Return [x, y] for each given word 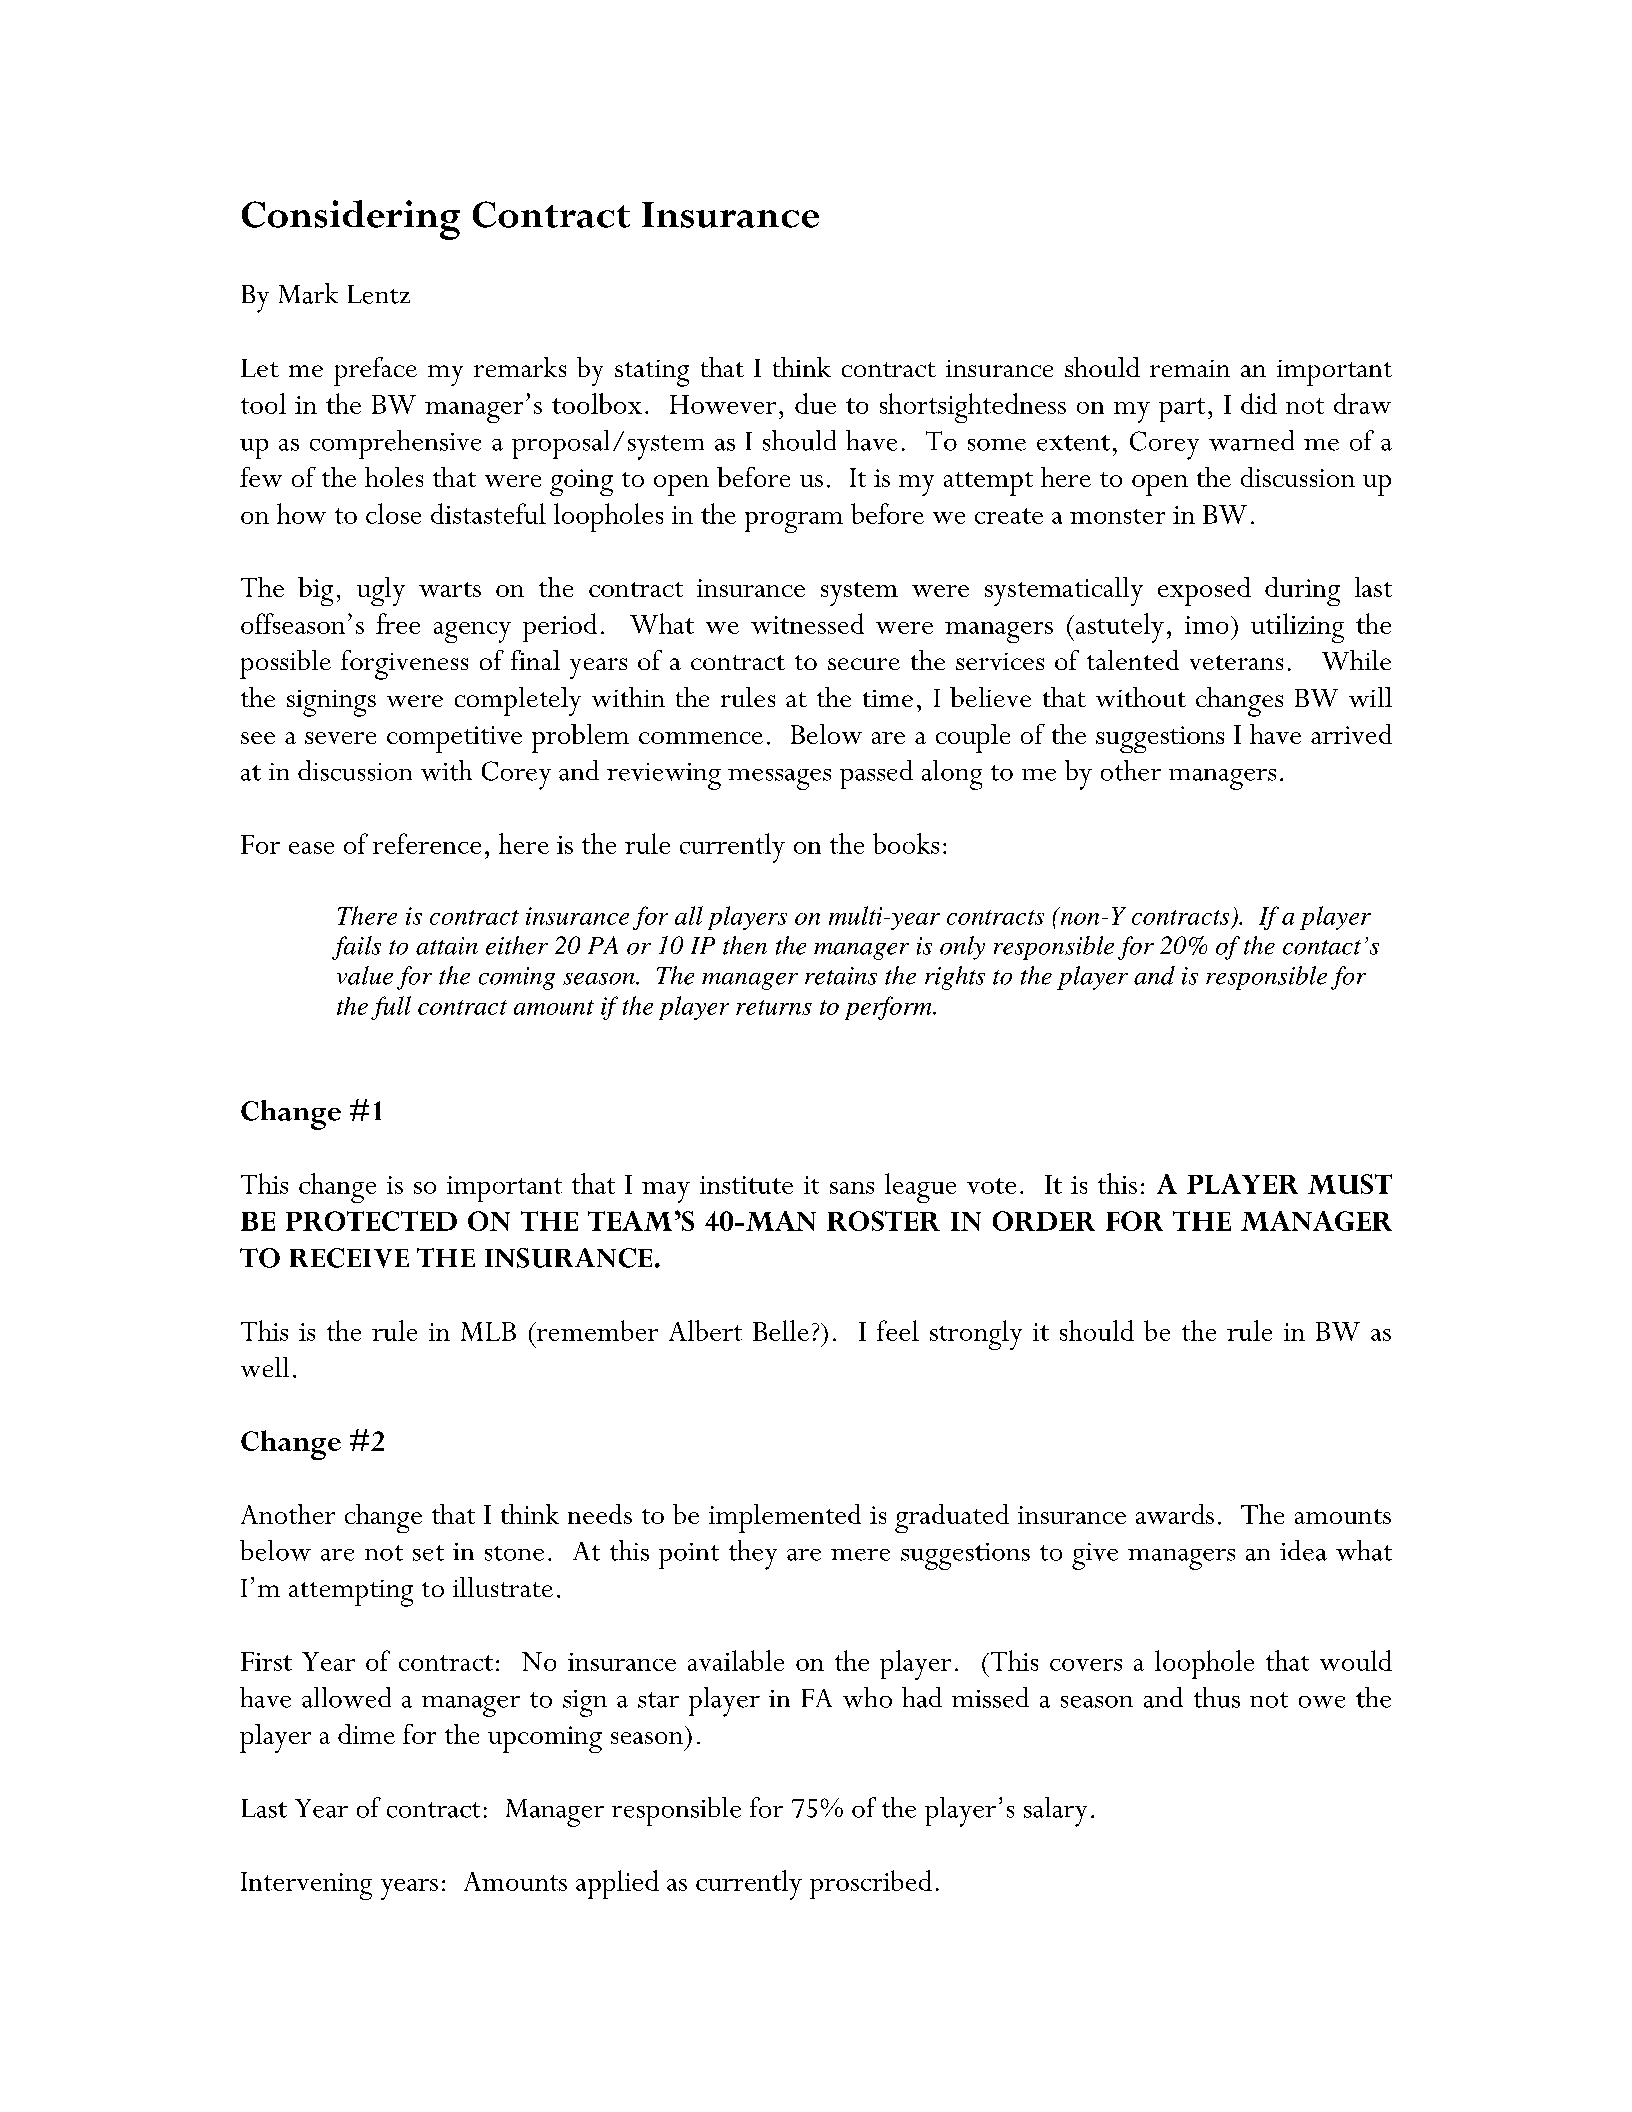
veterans [1236, 662]
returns [774, 1007]
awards [1175, 1514]
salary [1055, 1812]
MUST [1350, 1184]
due [815, 403]
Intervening [306, 1886]
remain [1190, 368]
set [428, 1553]
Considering [351, 220]
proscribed [871, 1884]
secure [864, 664]
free [398, 623]
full [391, 1008]
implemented [785, 1518]
